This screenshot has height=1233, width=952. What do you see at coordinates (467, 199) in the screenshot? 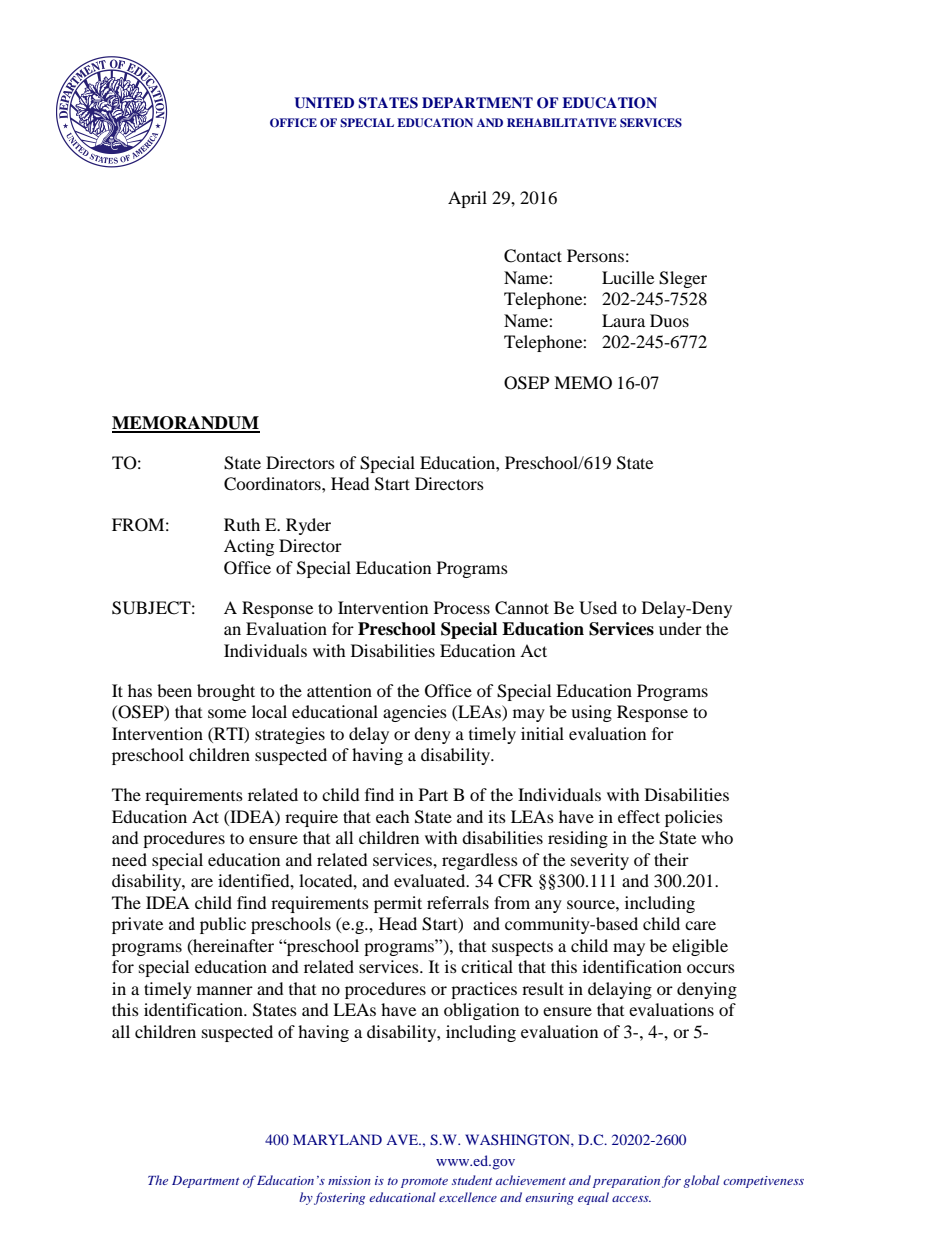
I see `April` at bounding box center [467, 199].
